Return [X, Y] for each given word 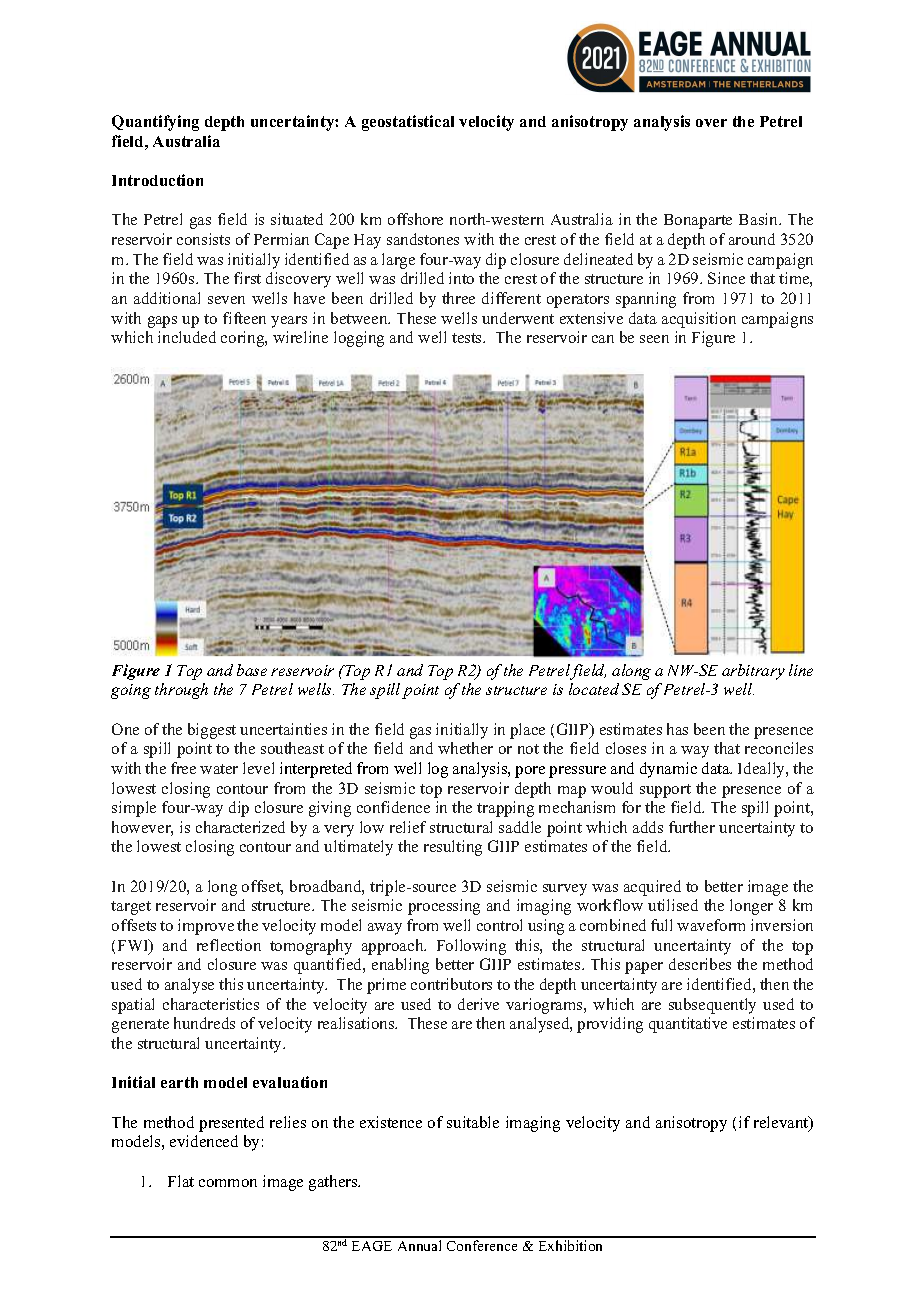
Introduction [157, 180]
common [228, 1183]
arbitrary [753, 672]
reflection [229, 945]
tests [468, 338]
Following [471, 947]
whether [465, 748]
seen [654, 339]
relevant [782, 1123]
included [187, 337]
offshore [415, 219]
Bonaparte [698, 221]
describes [700, 964]
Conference [482, 1245]
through [181, 691]
